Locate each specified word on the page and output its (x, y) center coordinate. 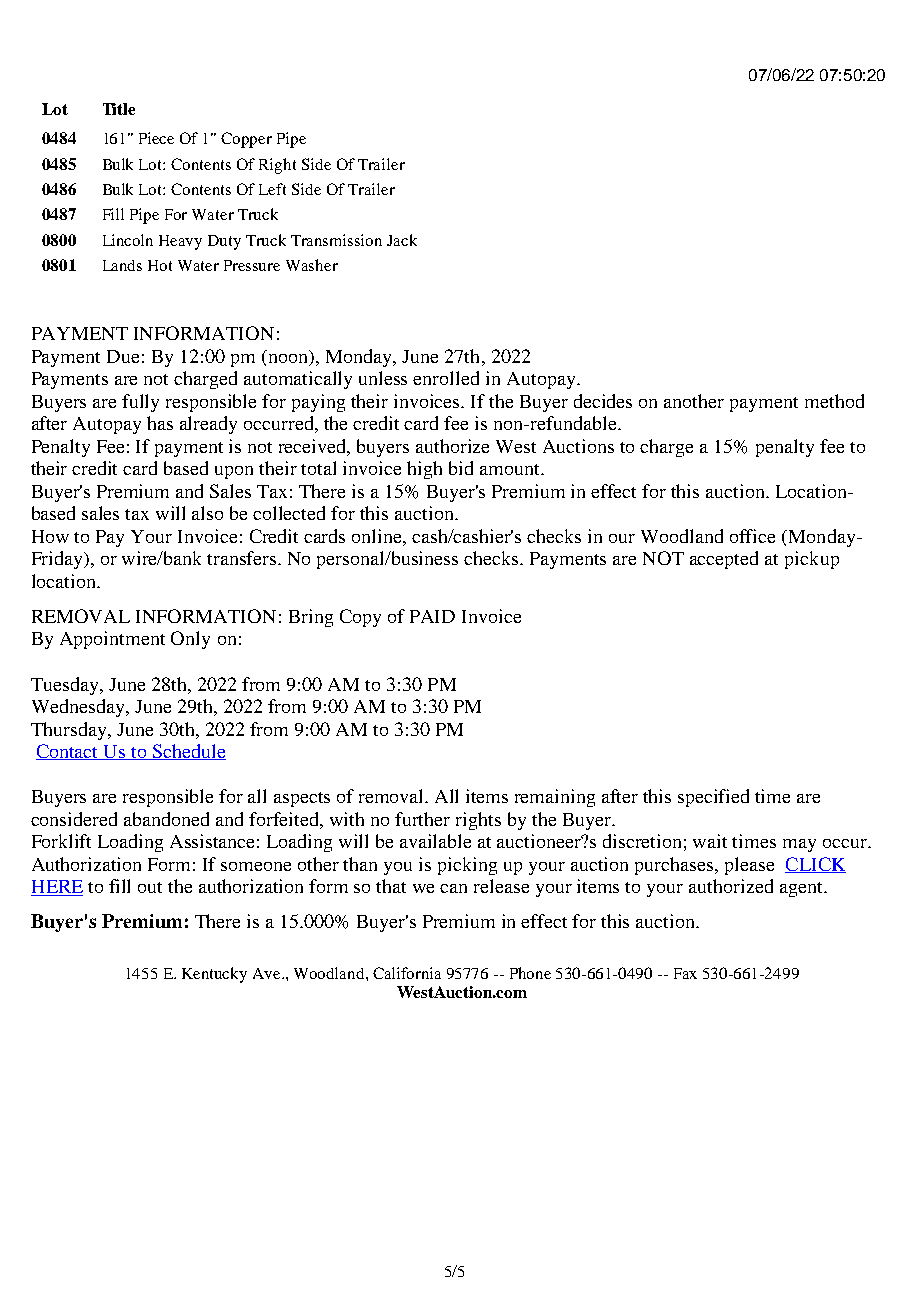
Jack (402, 240)
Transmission (336, 240)
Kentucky (214, 975)
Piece (156, 138)
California (407, 973)
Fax (685, 973)
